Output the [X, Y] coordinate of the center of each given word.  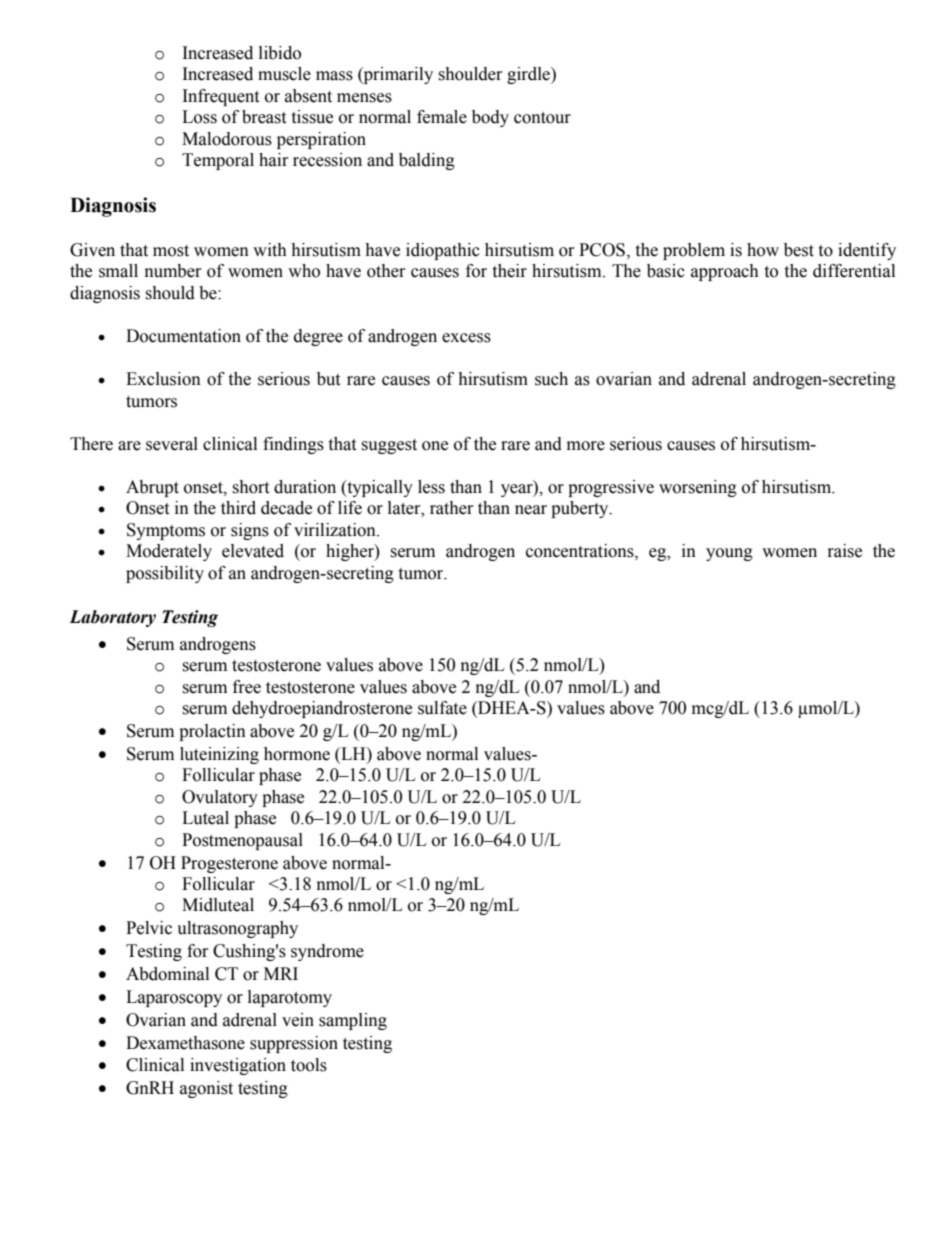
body [490, 118]
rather [452, 508]
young [729, 554]
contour [542, 118]
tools [309, 1065]
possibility [165, 574]
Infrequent [221, 97]
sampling [353, 1021]
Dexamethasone [185, 1043]
